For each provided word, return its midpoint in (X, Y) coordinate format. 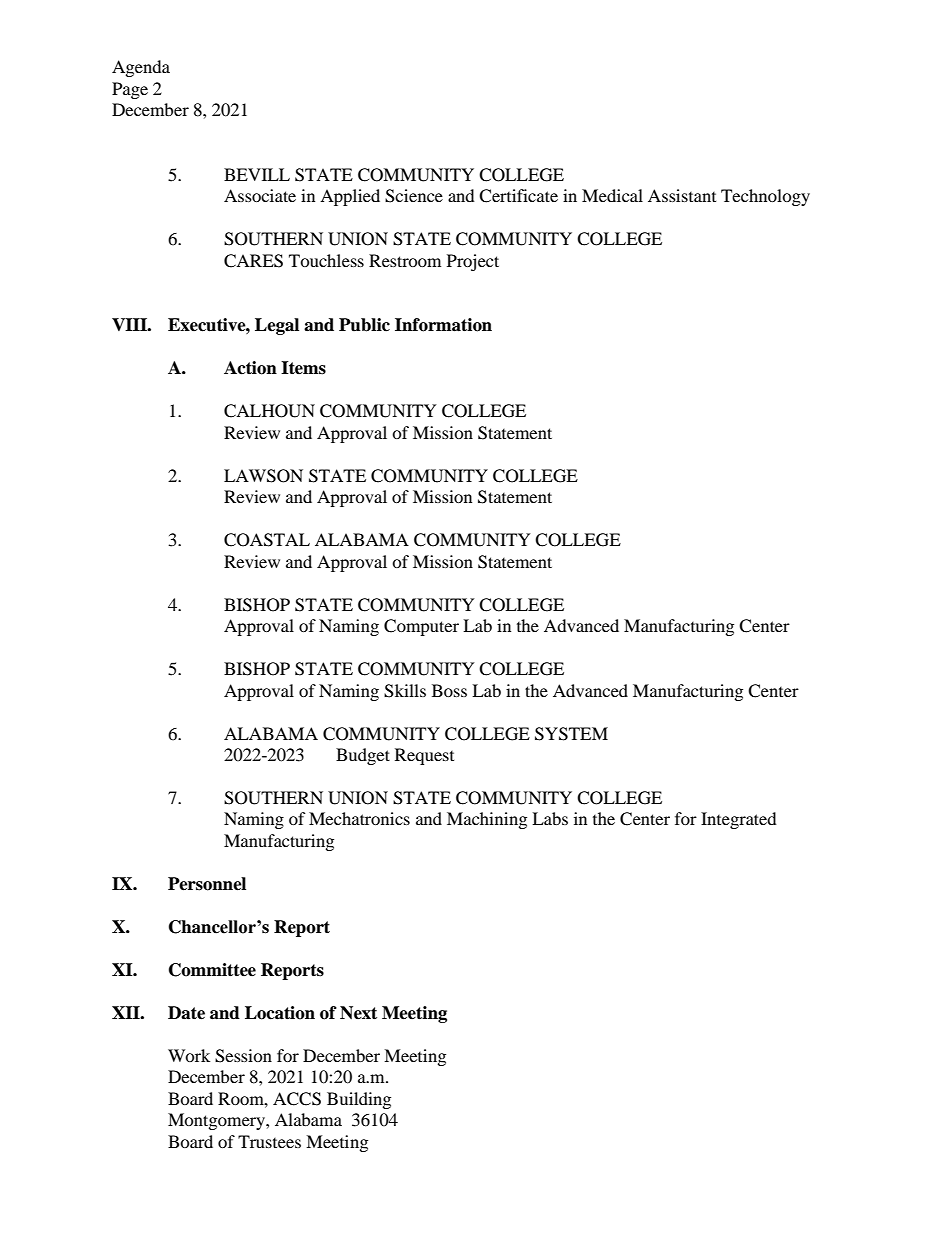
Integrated (739, 820)
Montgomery (217, 1121)
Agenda (141, 68)
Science (414, 196)
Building (359, 1100)
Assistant (682, 195)
